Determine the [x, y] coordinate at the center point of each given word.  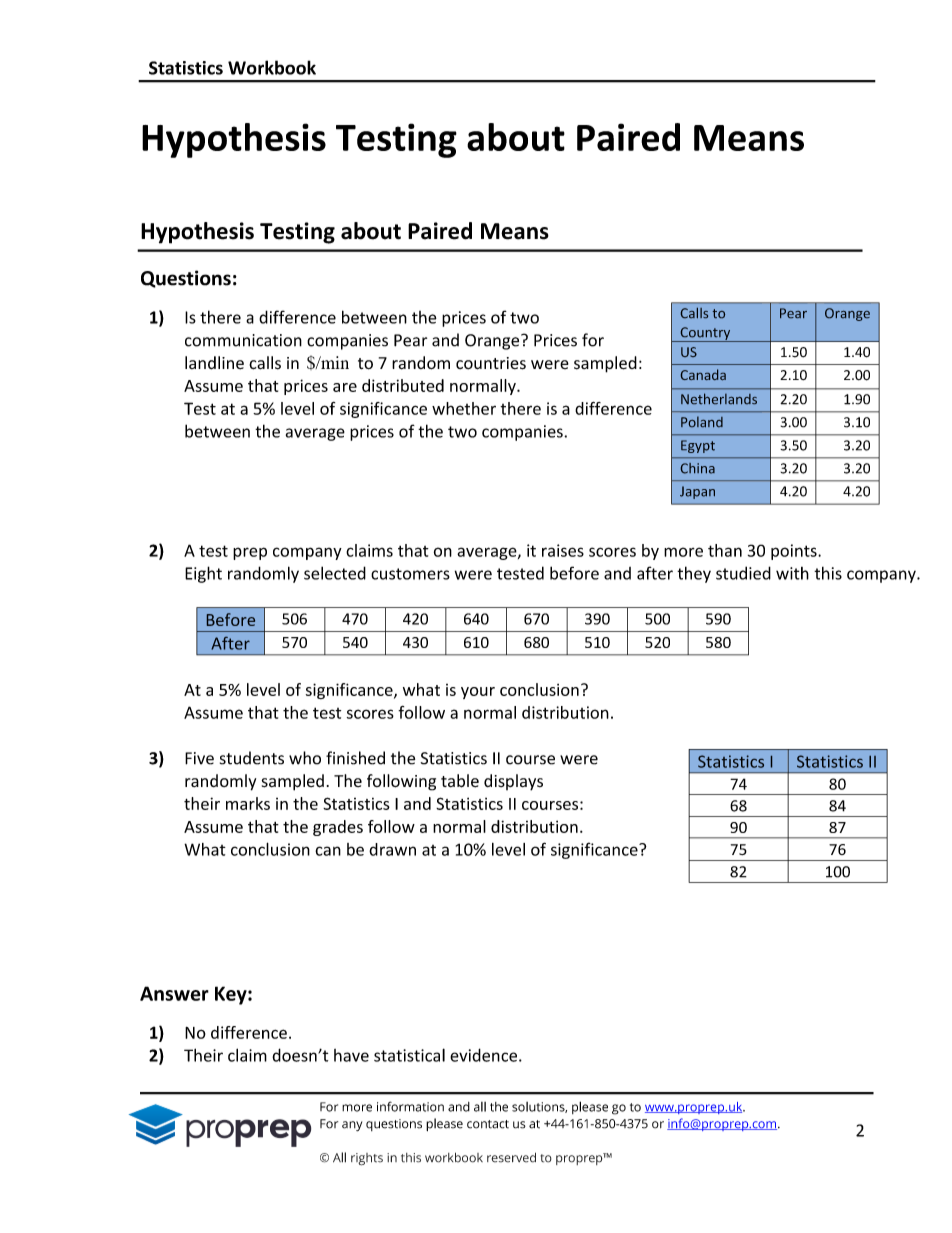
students [252, 758]
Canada [703, 374]
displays [513, 782]
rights [367, 1159]
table [460, 781]
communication [243, 340]
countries [491, 363]
